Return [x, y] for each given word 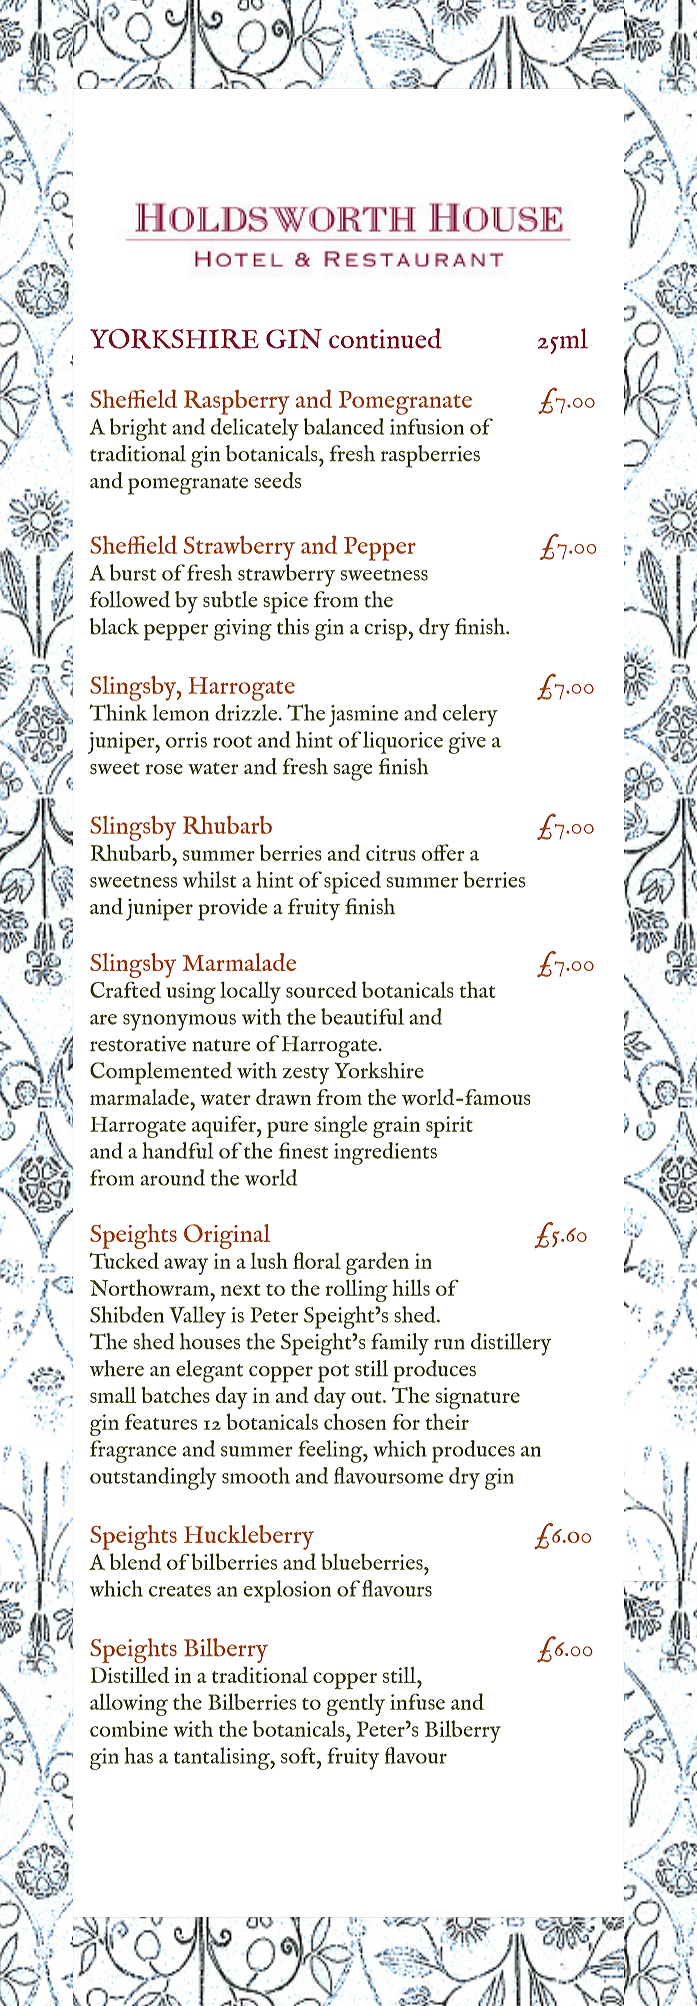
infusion [427, 426]
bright [138, 429]
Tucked [124, 1260]
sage [353, 772]
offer [443, 852]
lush [269, 1260]
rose [164, 769]
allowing [129, 1704]
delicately [255, 429]
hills [411, 1287]
